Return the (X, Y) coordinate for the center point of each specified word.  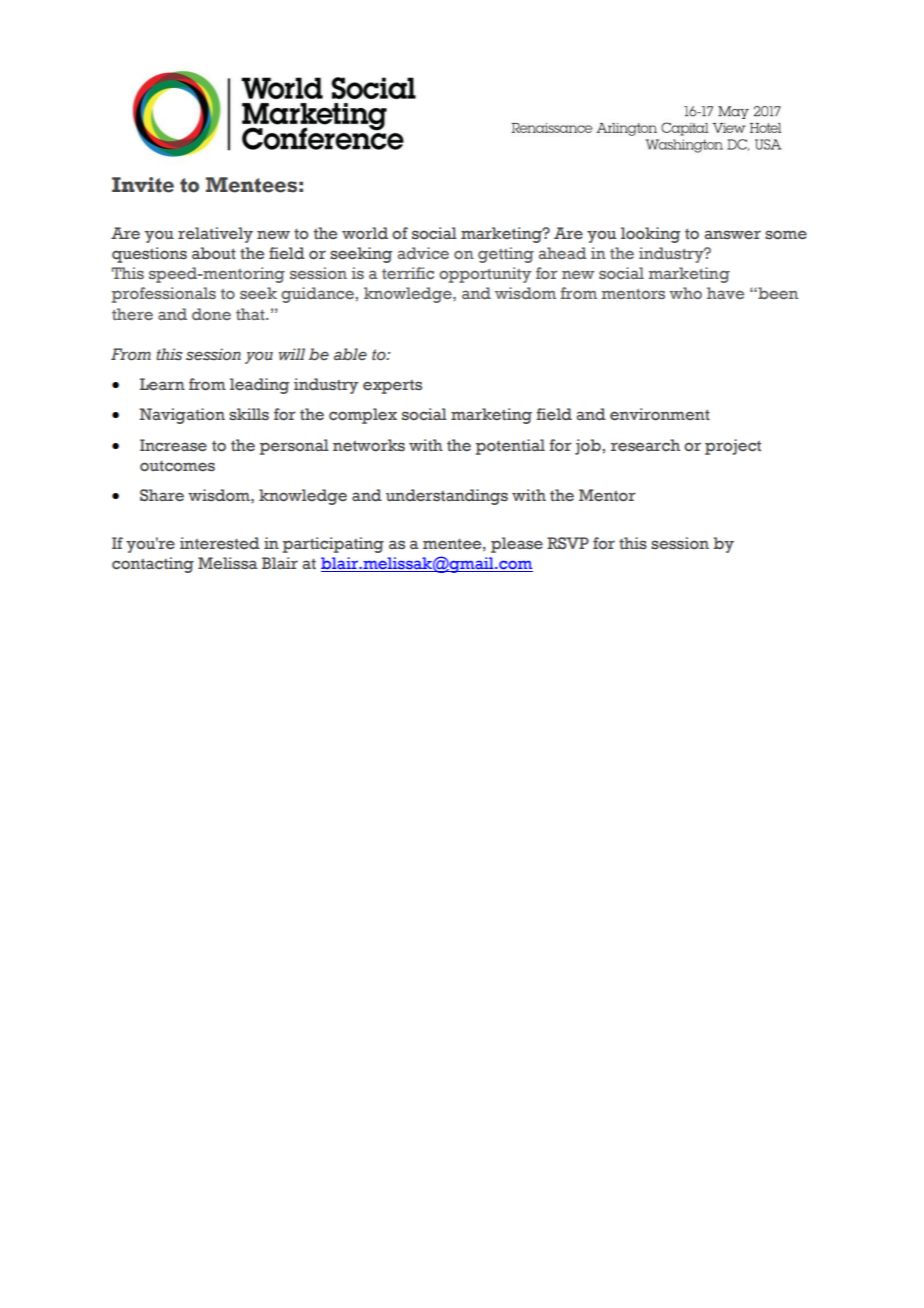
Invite (143, 185)
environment (660, 414)
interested (220, 543)
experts (392, 387)
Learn (162, 384)
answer (732, 235)
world (365, 233)
